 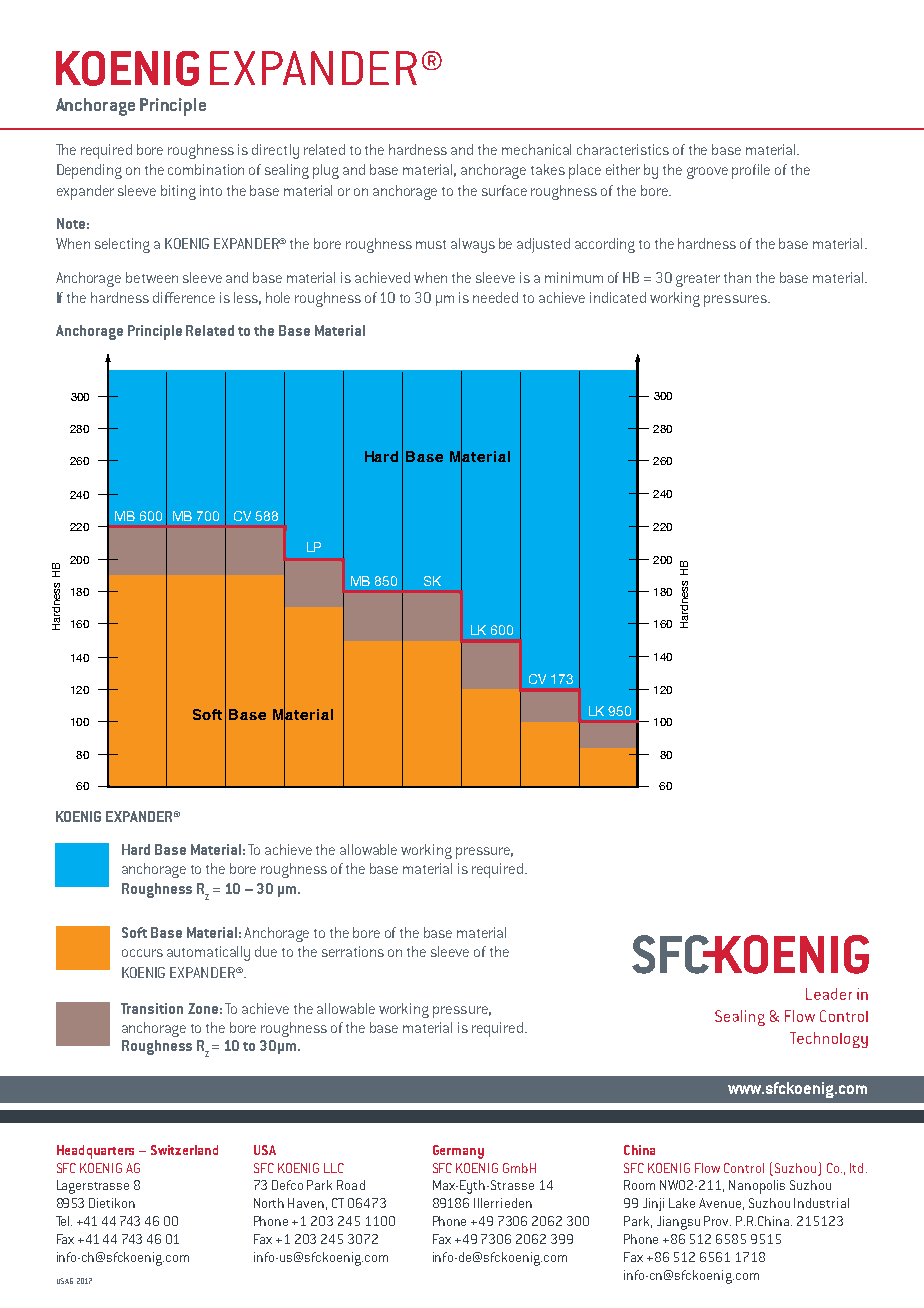 I want to click on indicated, so click(x=618, y=297).
